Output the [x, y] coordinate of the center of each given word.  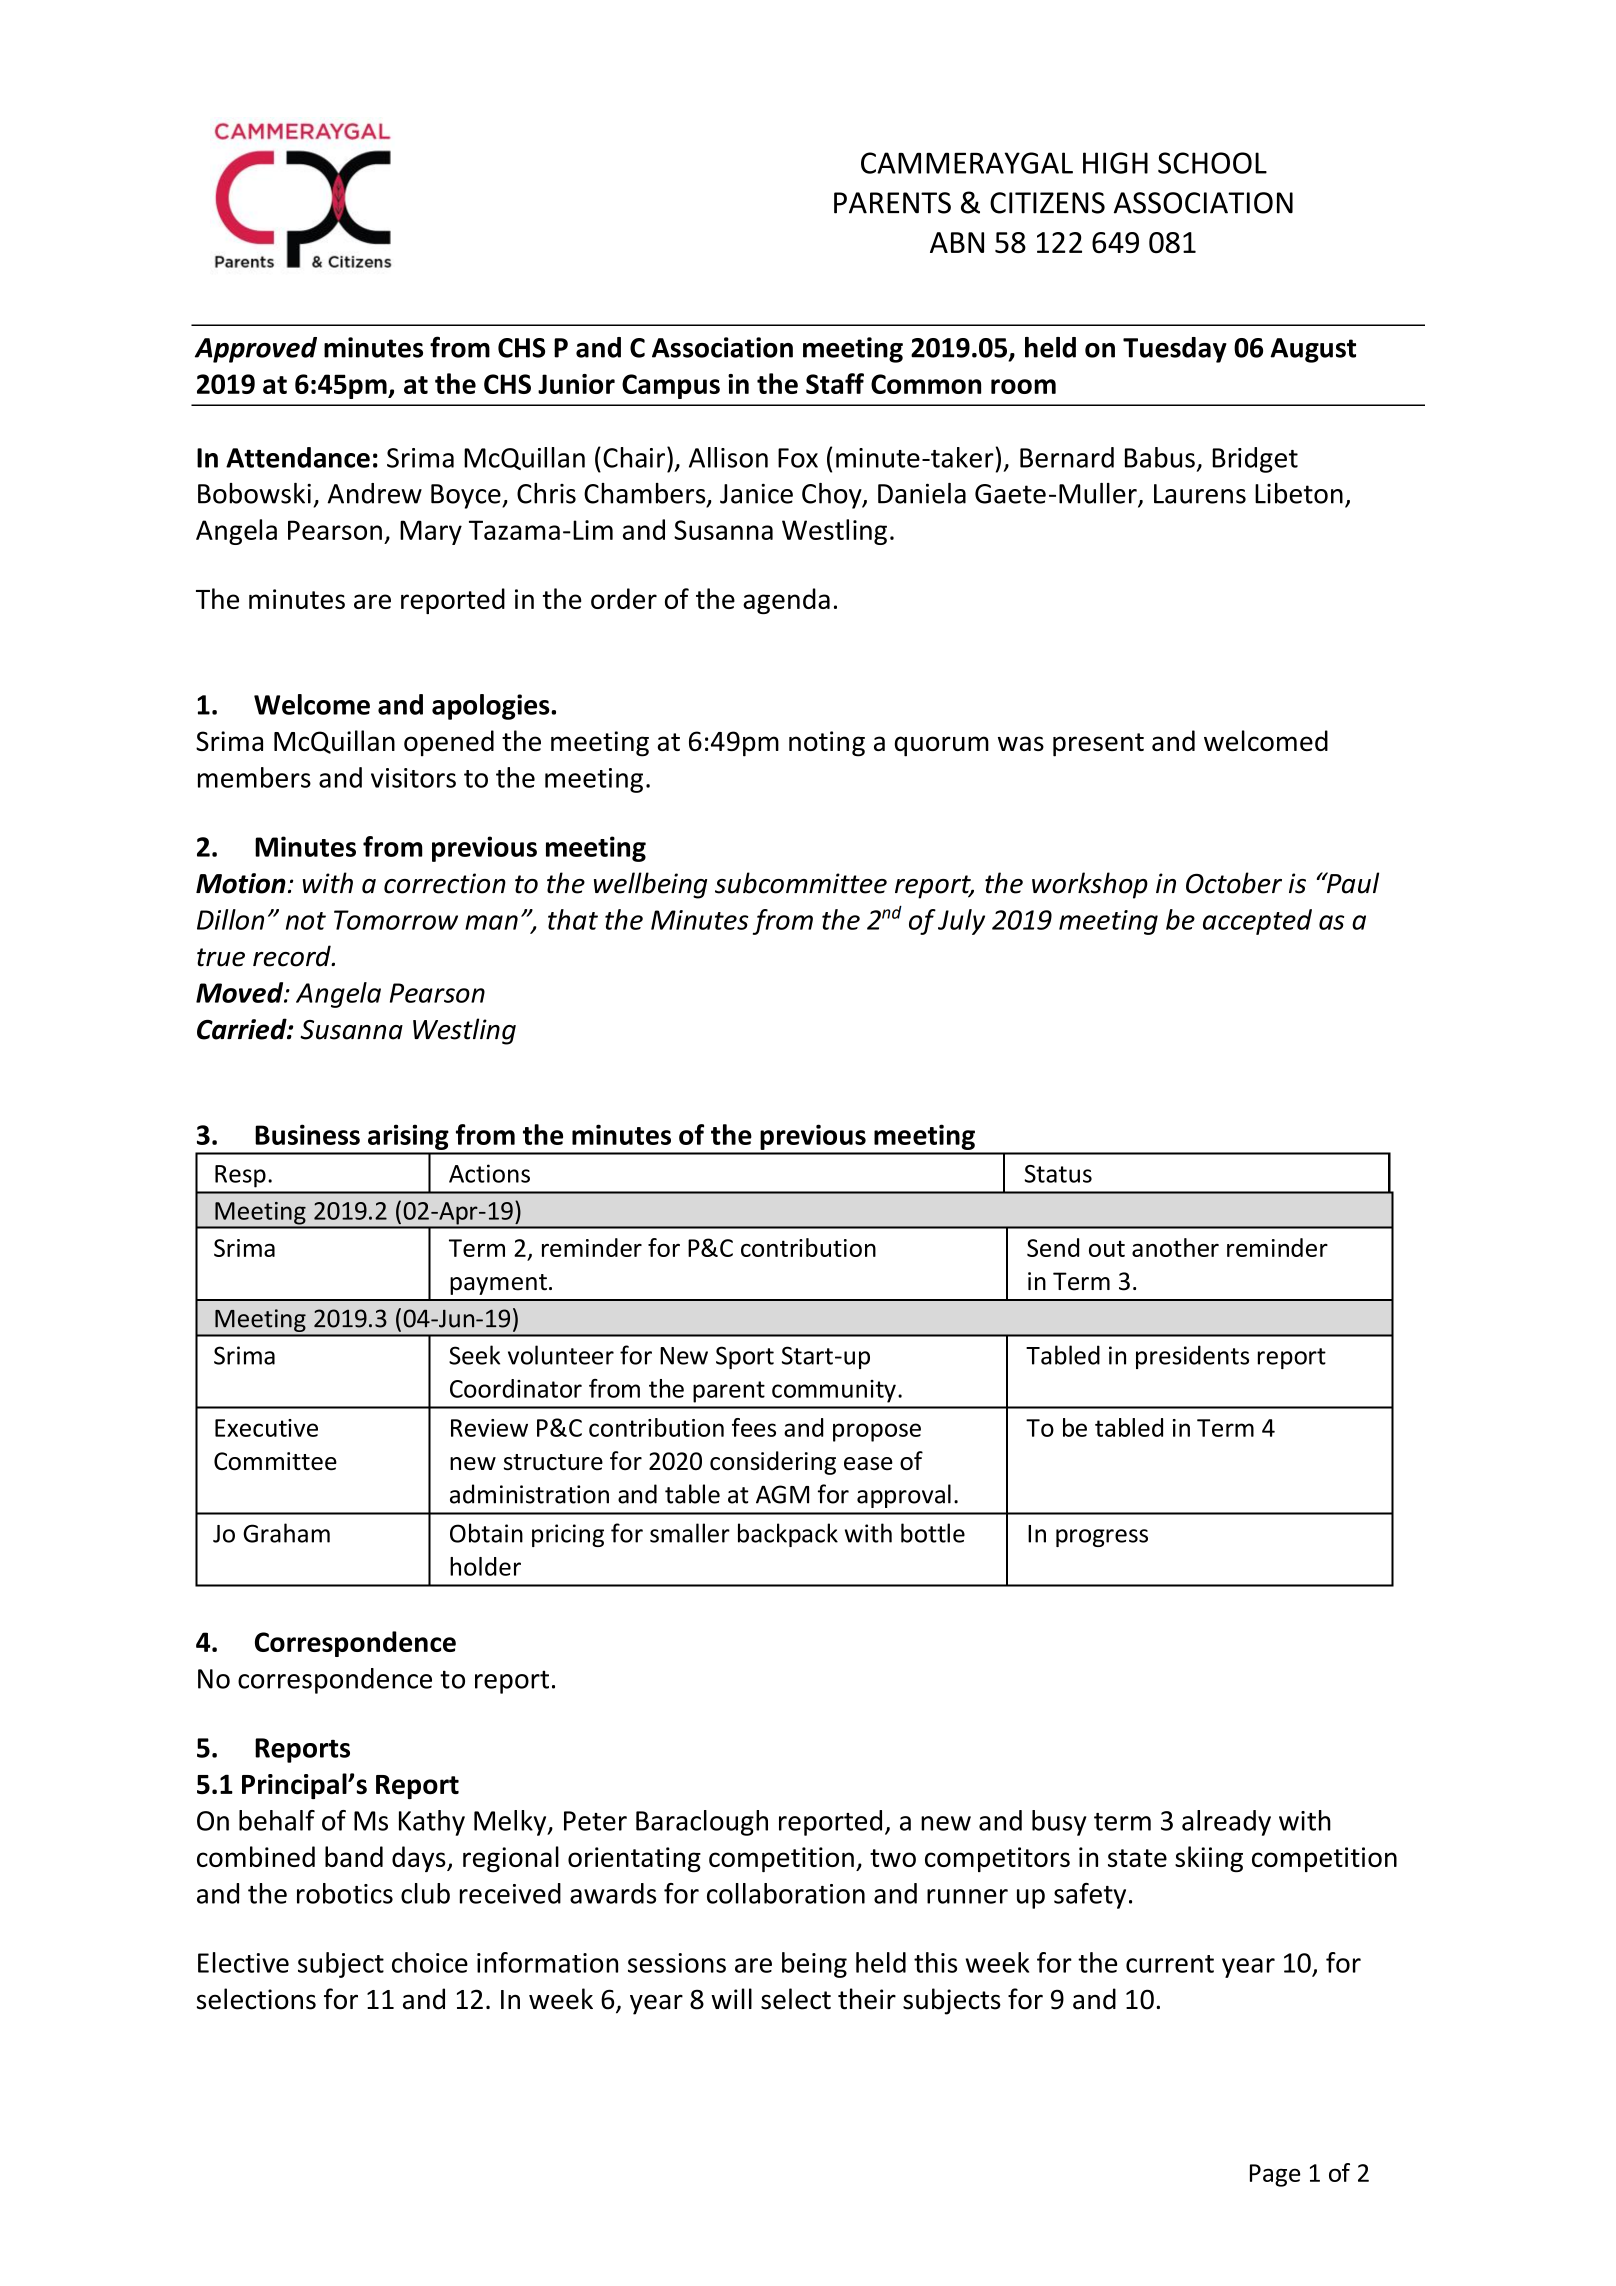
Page [1275, 2175]
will [731, 1998]
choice [430, 1962]
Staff [835, 383]
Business [307, 1134]
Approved [256, 350]
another [1175, 1247]
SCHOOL [1212, 163]
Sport [745, 1357]
